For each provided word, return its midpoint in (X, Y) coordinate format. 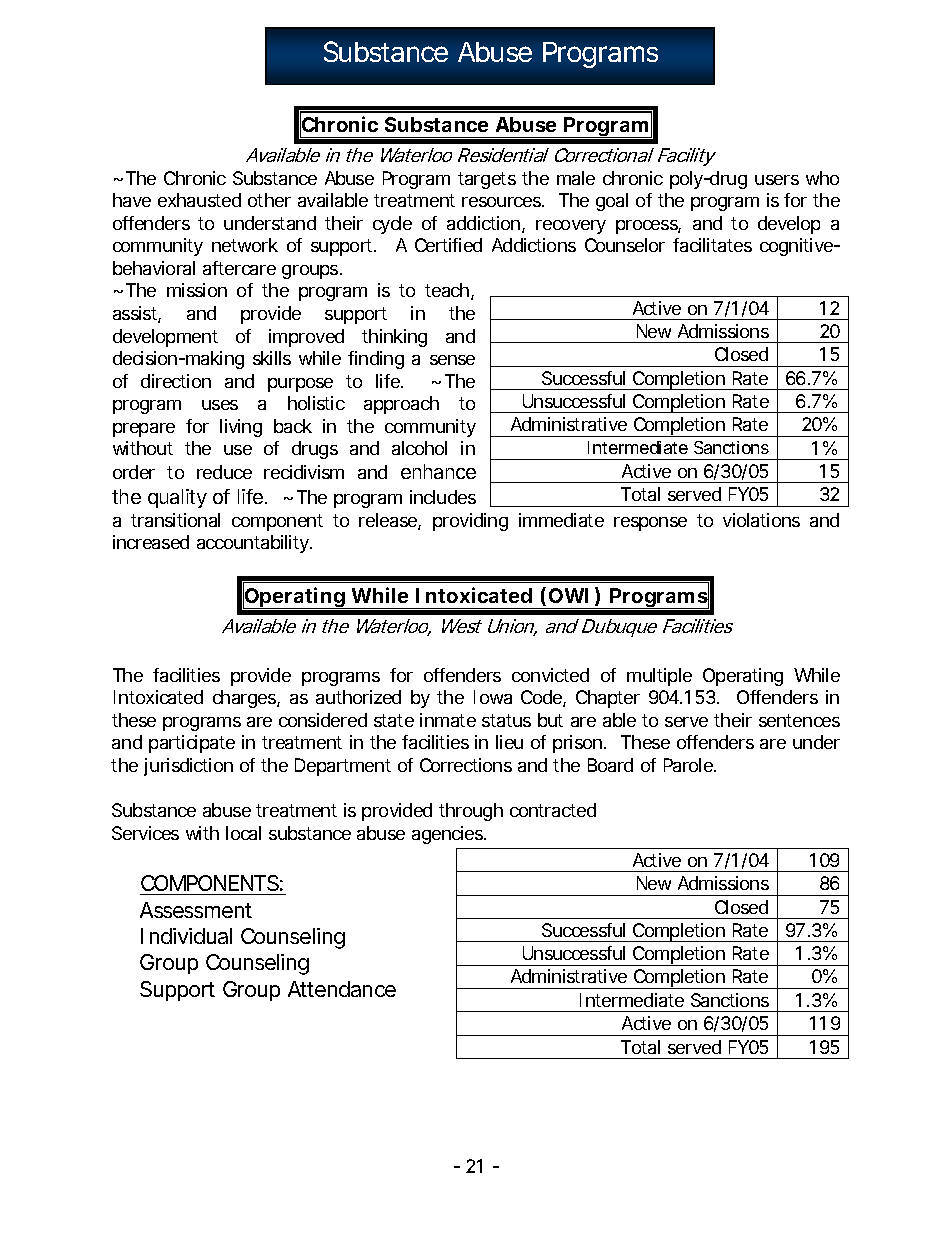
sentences (799, 720)
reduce (224, 472)
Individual (186, 936)
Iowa (493, 697)
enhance (438, 471)
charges (245, 699)
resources (502, 202)
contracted (553, 810)
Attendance (342, 989)
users (777, 180)
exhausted (199, 200)
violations (761, 520)
